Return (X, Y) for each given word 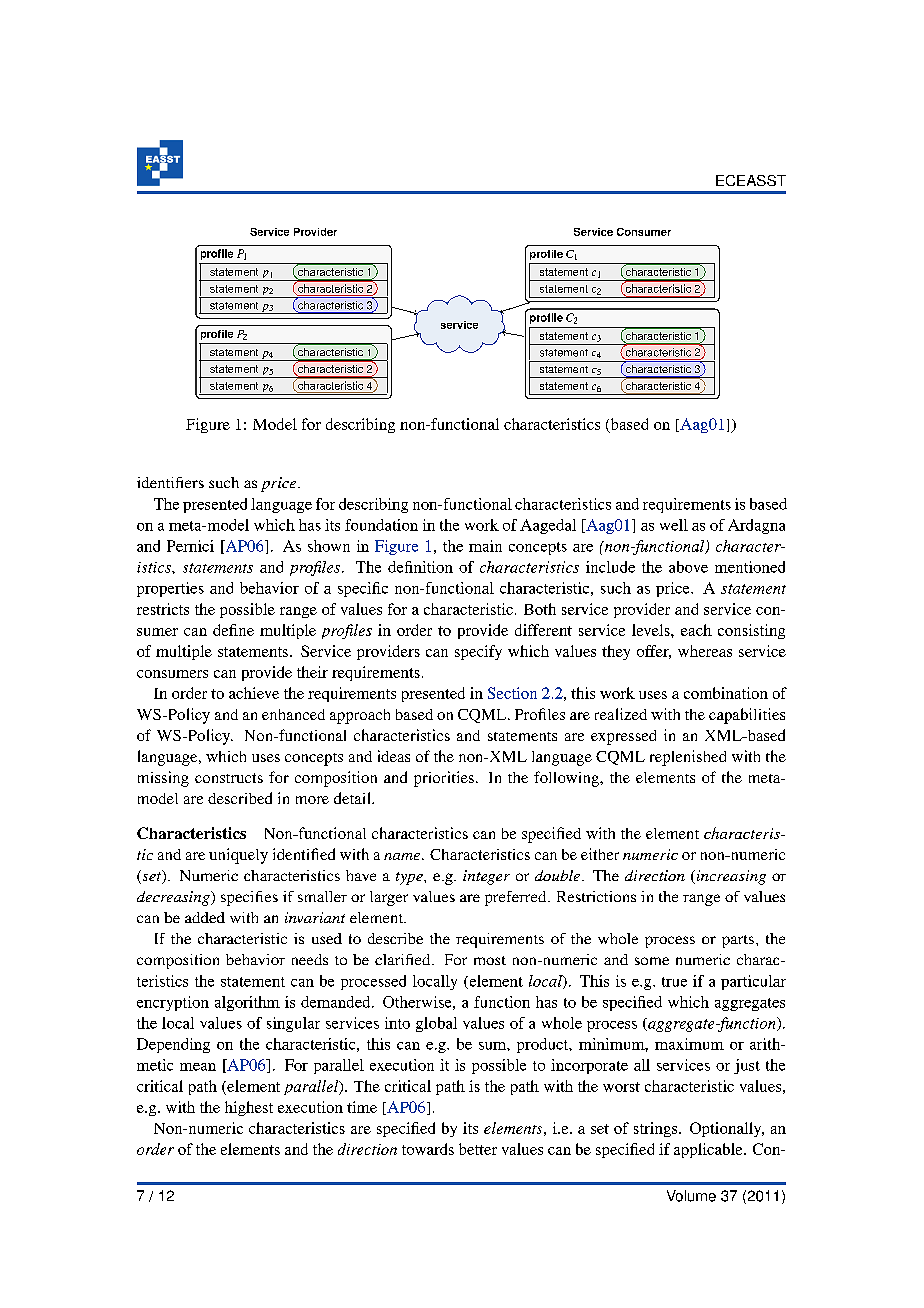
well (674, 525)
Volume (691, 1196)
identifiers (170, 482)
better (478, 1149)
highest (249, 1108)
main (485, 546)
